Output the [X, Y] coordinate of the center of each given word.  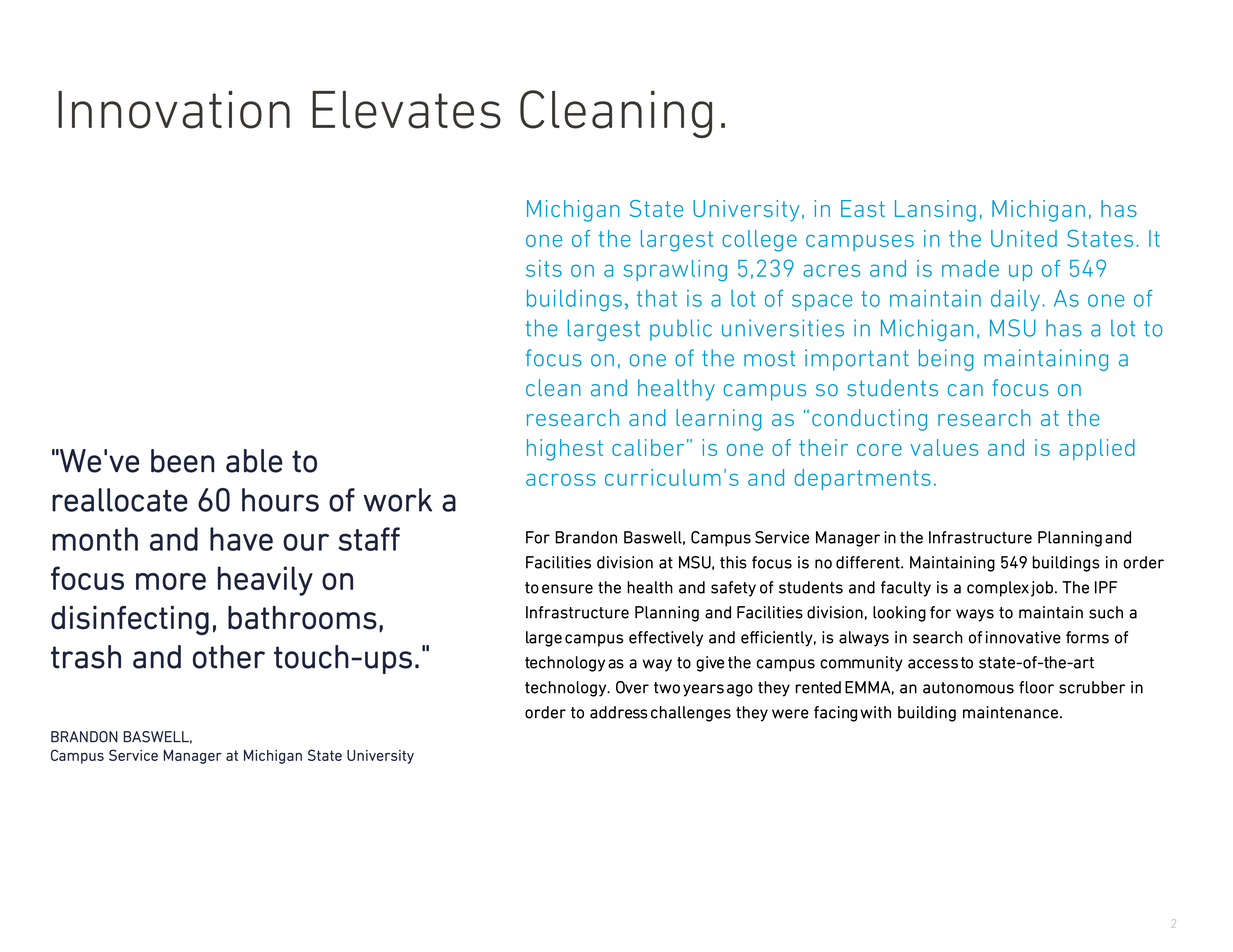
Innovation [174, 110]
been [183, 461]
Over [632, 687]
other [229, 657]
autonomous [968, 688]
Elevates [406, 110]
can [965, 390]
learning [719, 420]
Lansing [935, 211]
